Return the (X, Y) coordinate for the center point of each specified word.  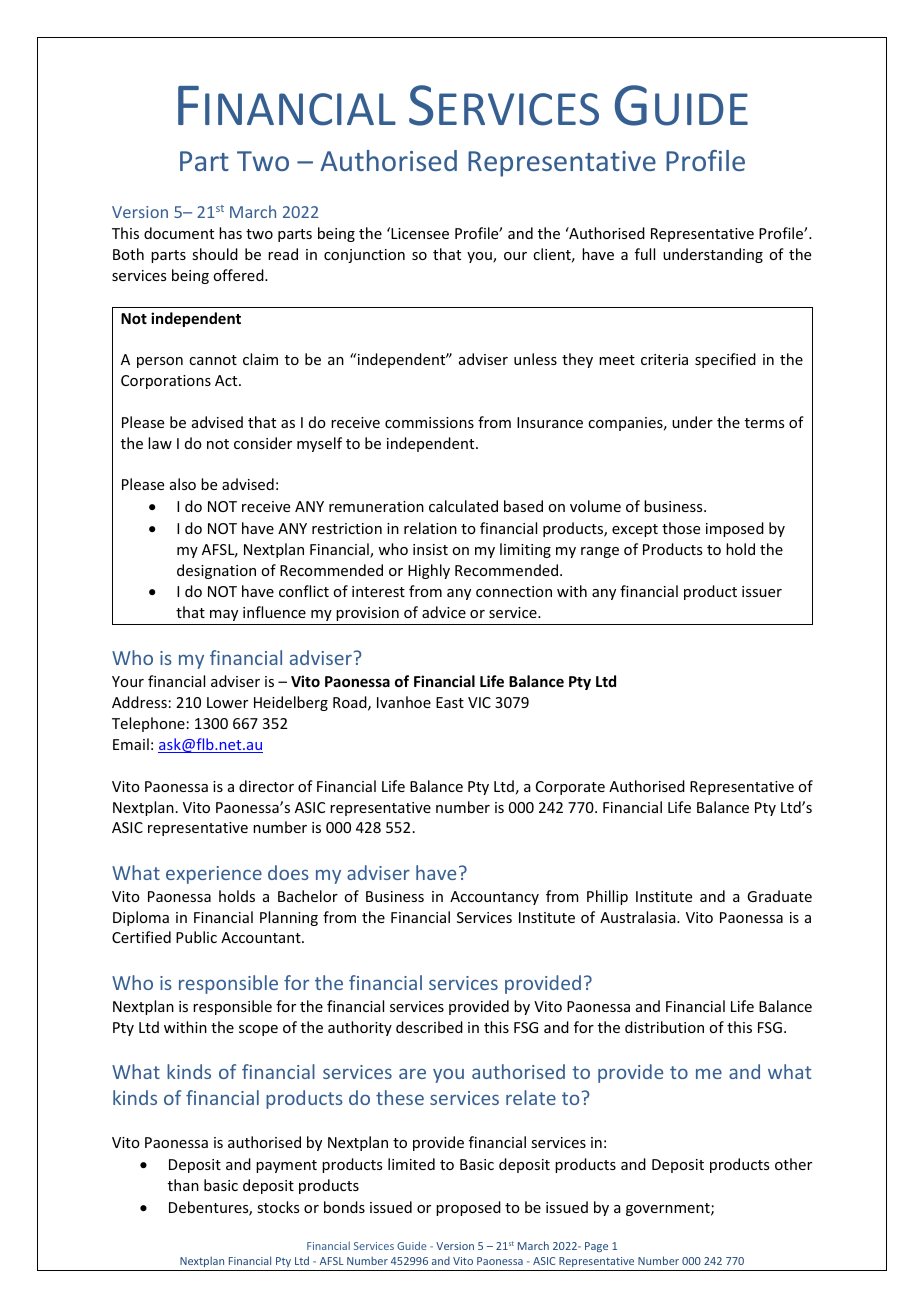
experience (214, 875)
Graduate (779, 896)
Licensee (419, 233)
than (183, 1185)
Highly (429, 571)
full (645, 254)
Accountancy (494, 898)
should (215, 254)
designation (216, 571)
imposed (735, 529)
